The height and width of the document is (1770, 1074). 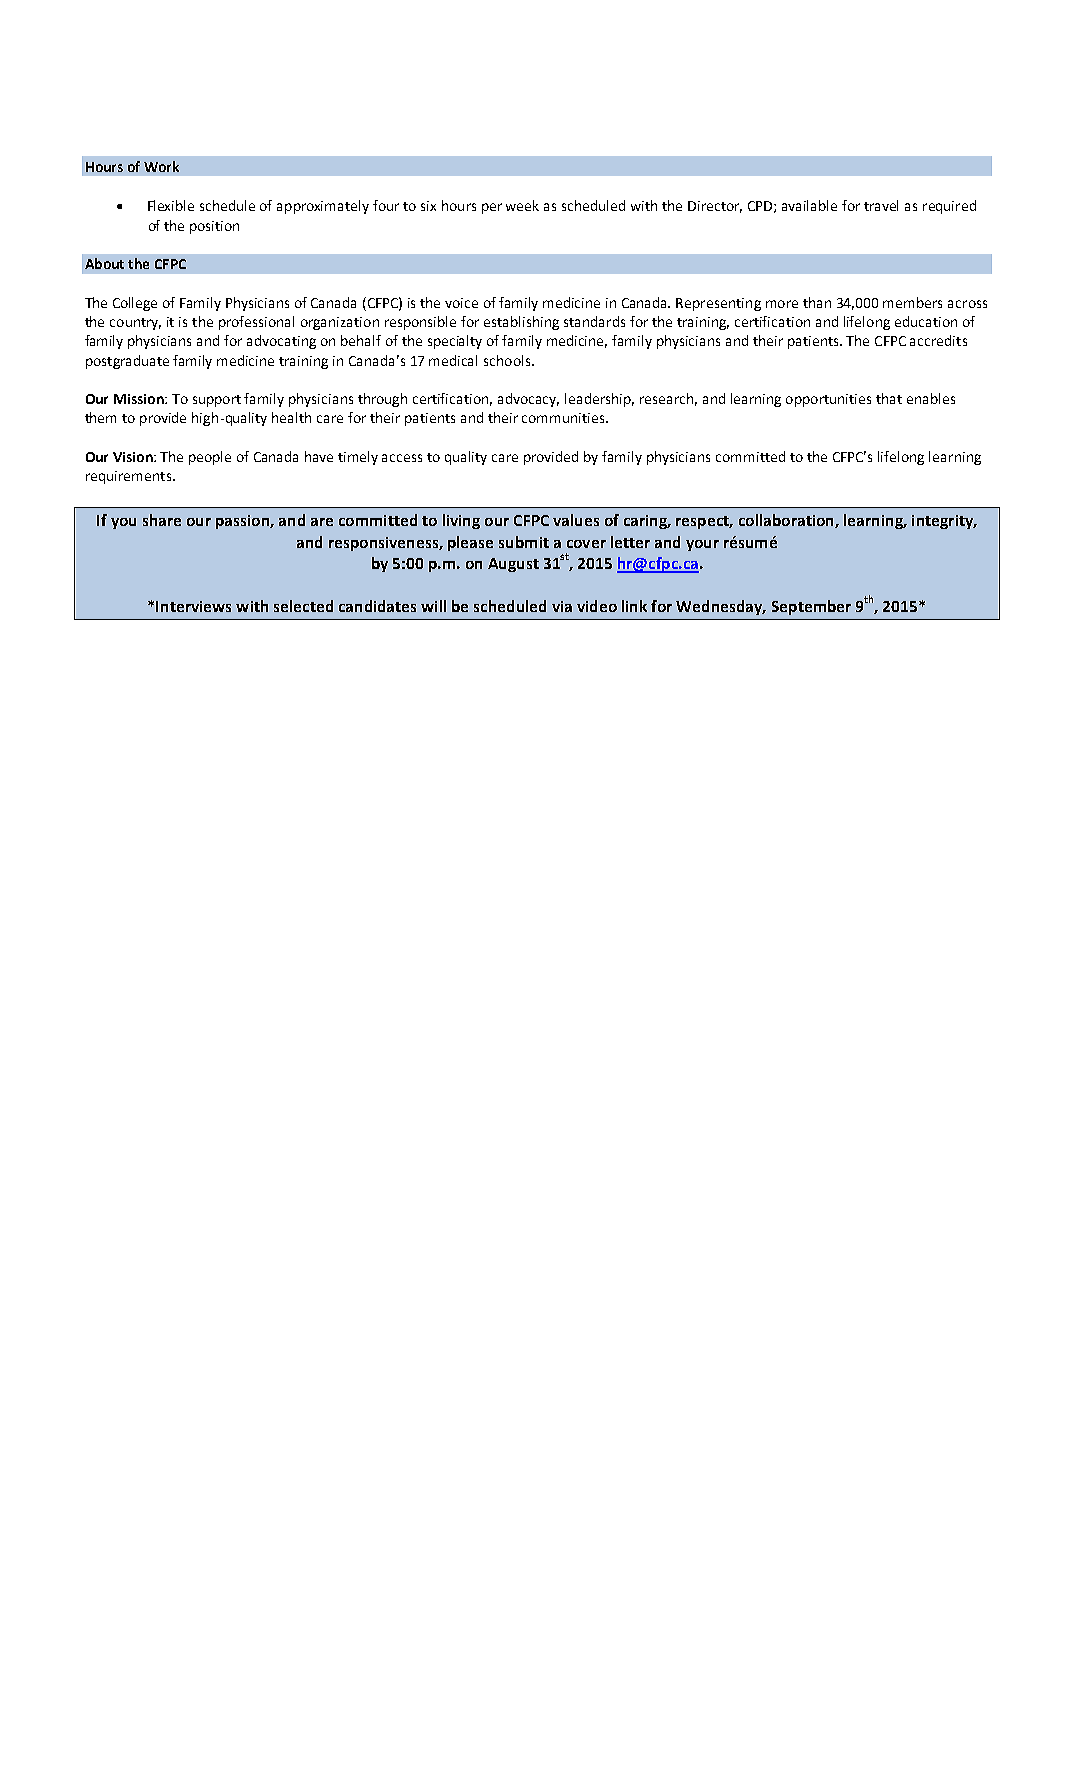 I want to click on College, so click(x=135, y=304).
